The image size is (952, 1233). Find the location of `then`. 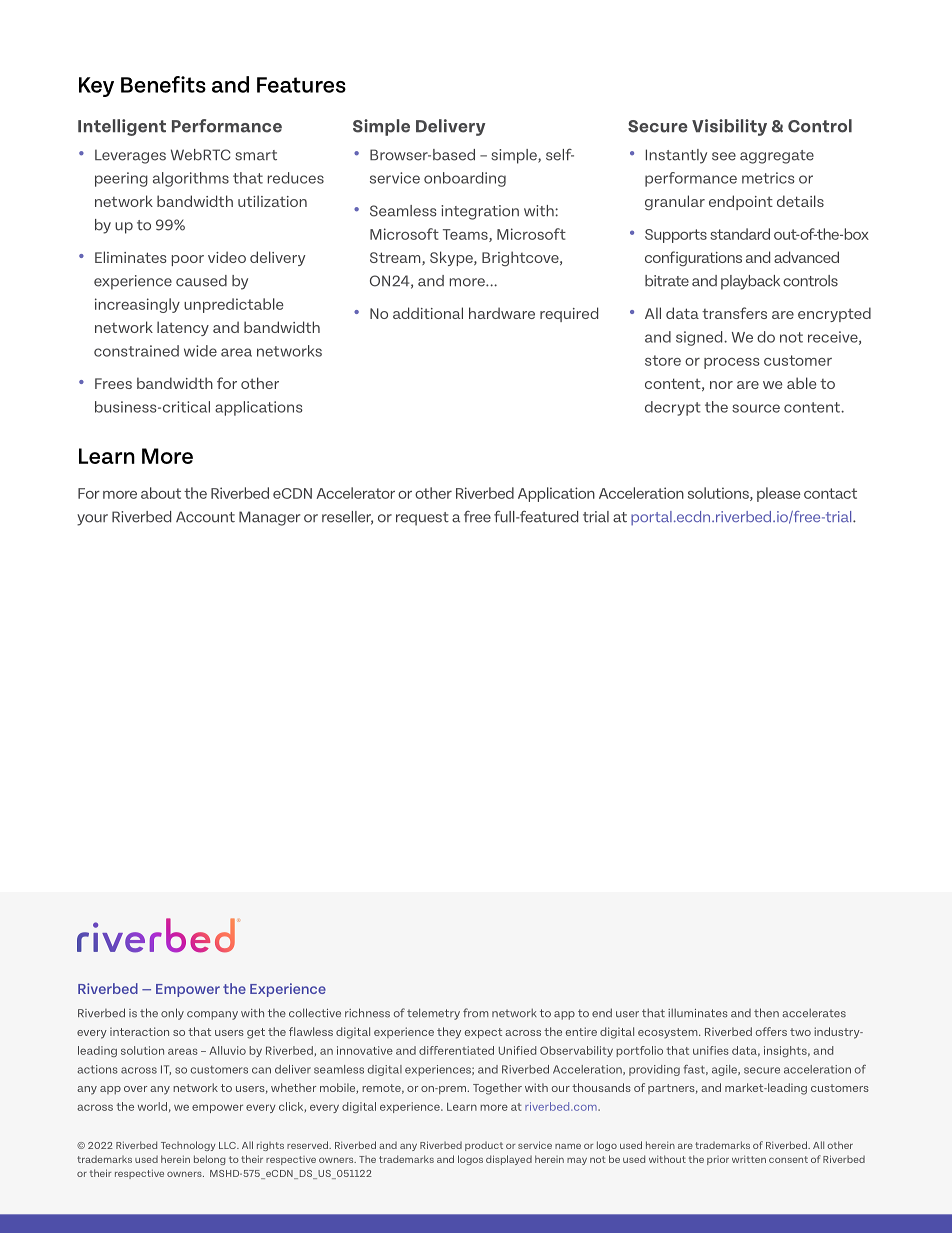

then is located at coordinates (766, 1013).
